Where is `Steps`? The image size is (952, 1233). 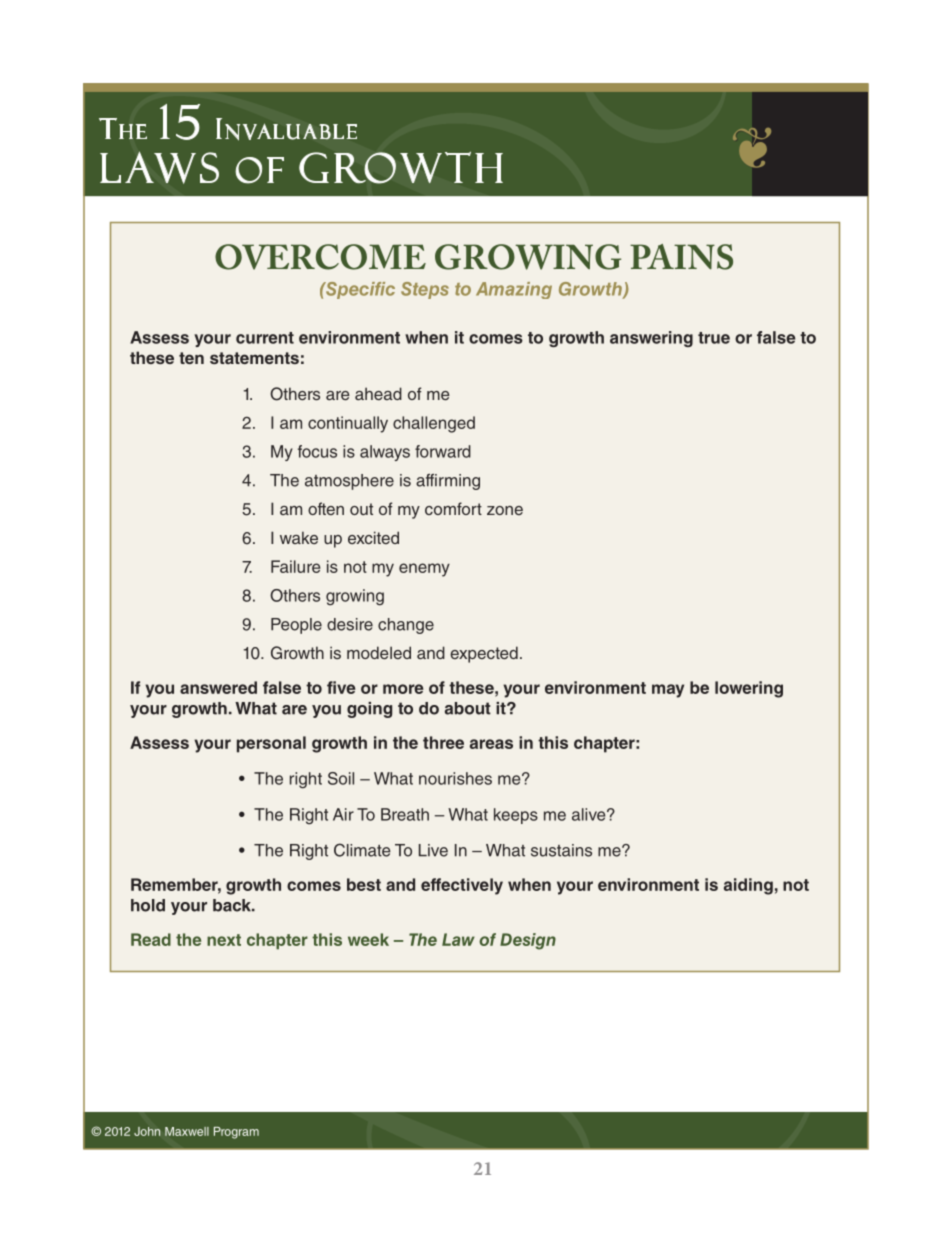
Steps is located at coordinates (425, 290).
